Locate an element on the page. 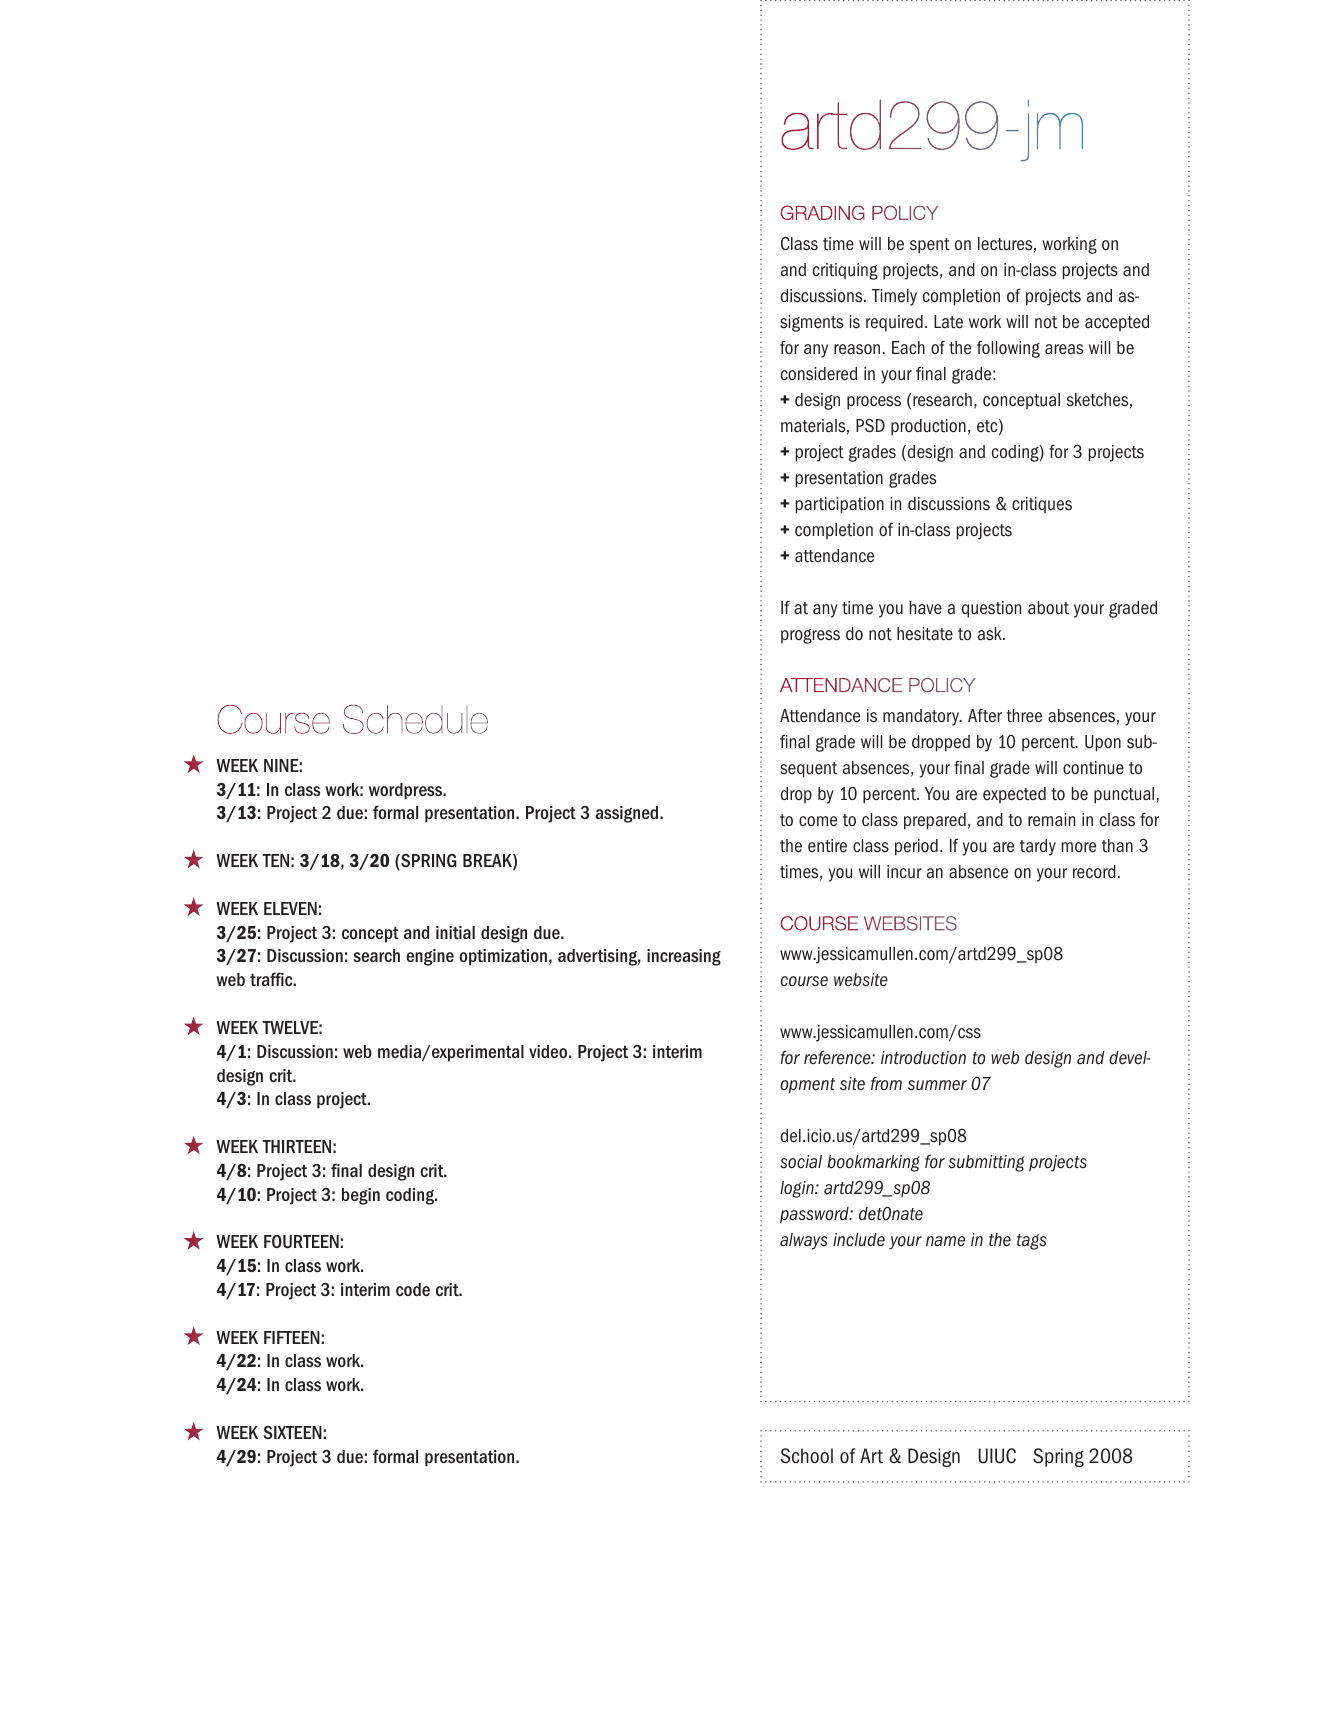 The image size is (1326, 1716). GRADING is located at coordinates (823, 212).
